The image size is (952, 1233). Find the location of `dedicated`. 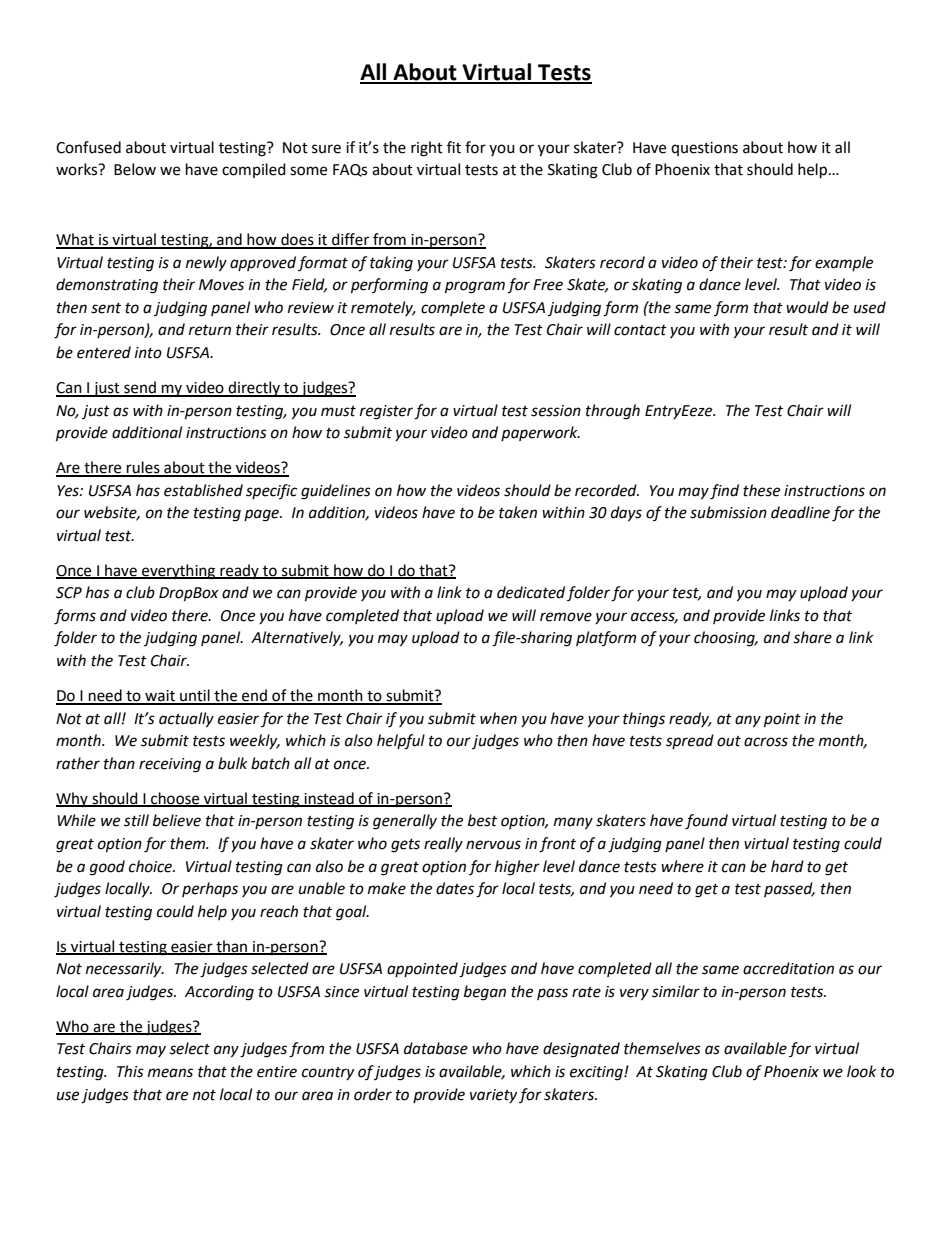

dedicated is located at coordinates (531, 592).
